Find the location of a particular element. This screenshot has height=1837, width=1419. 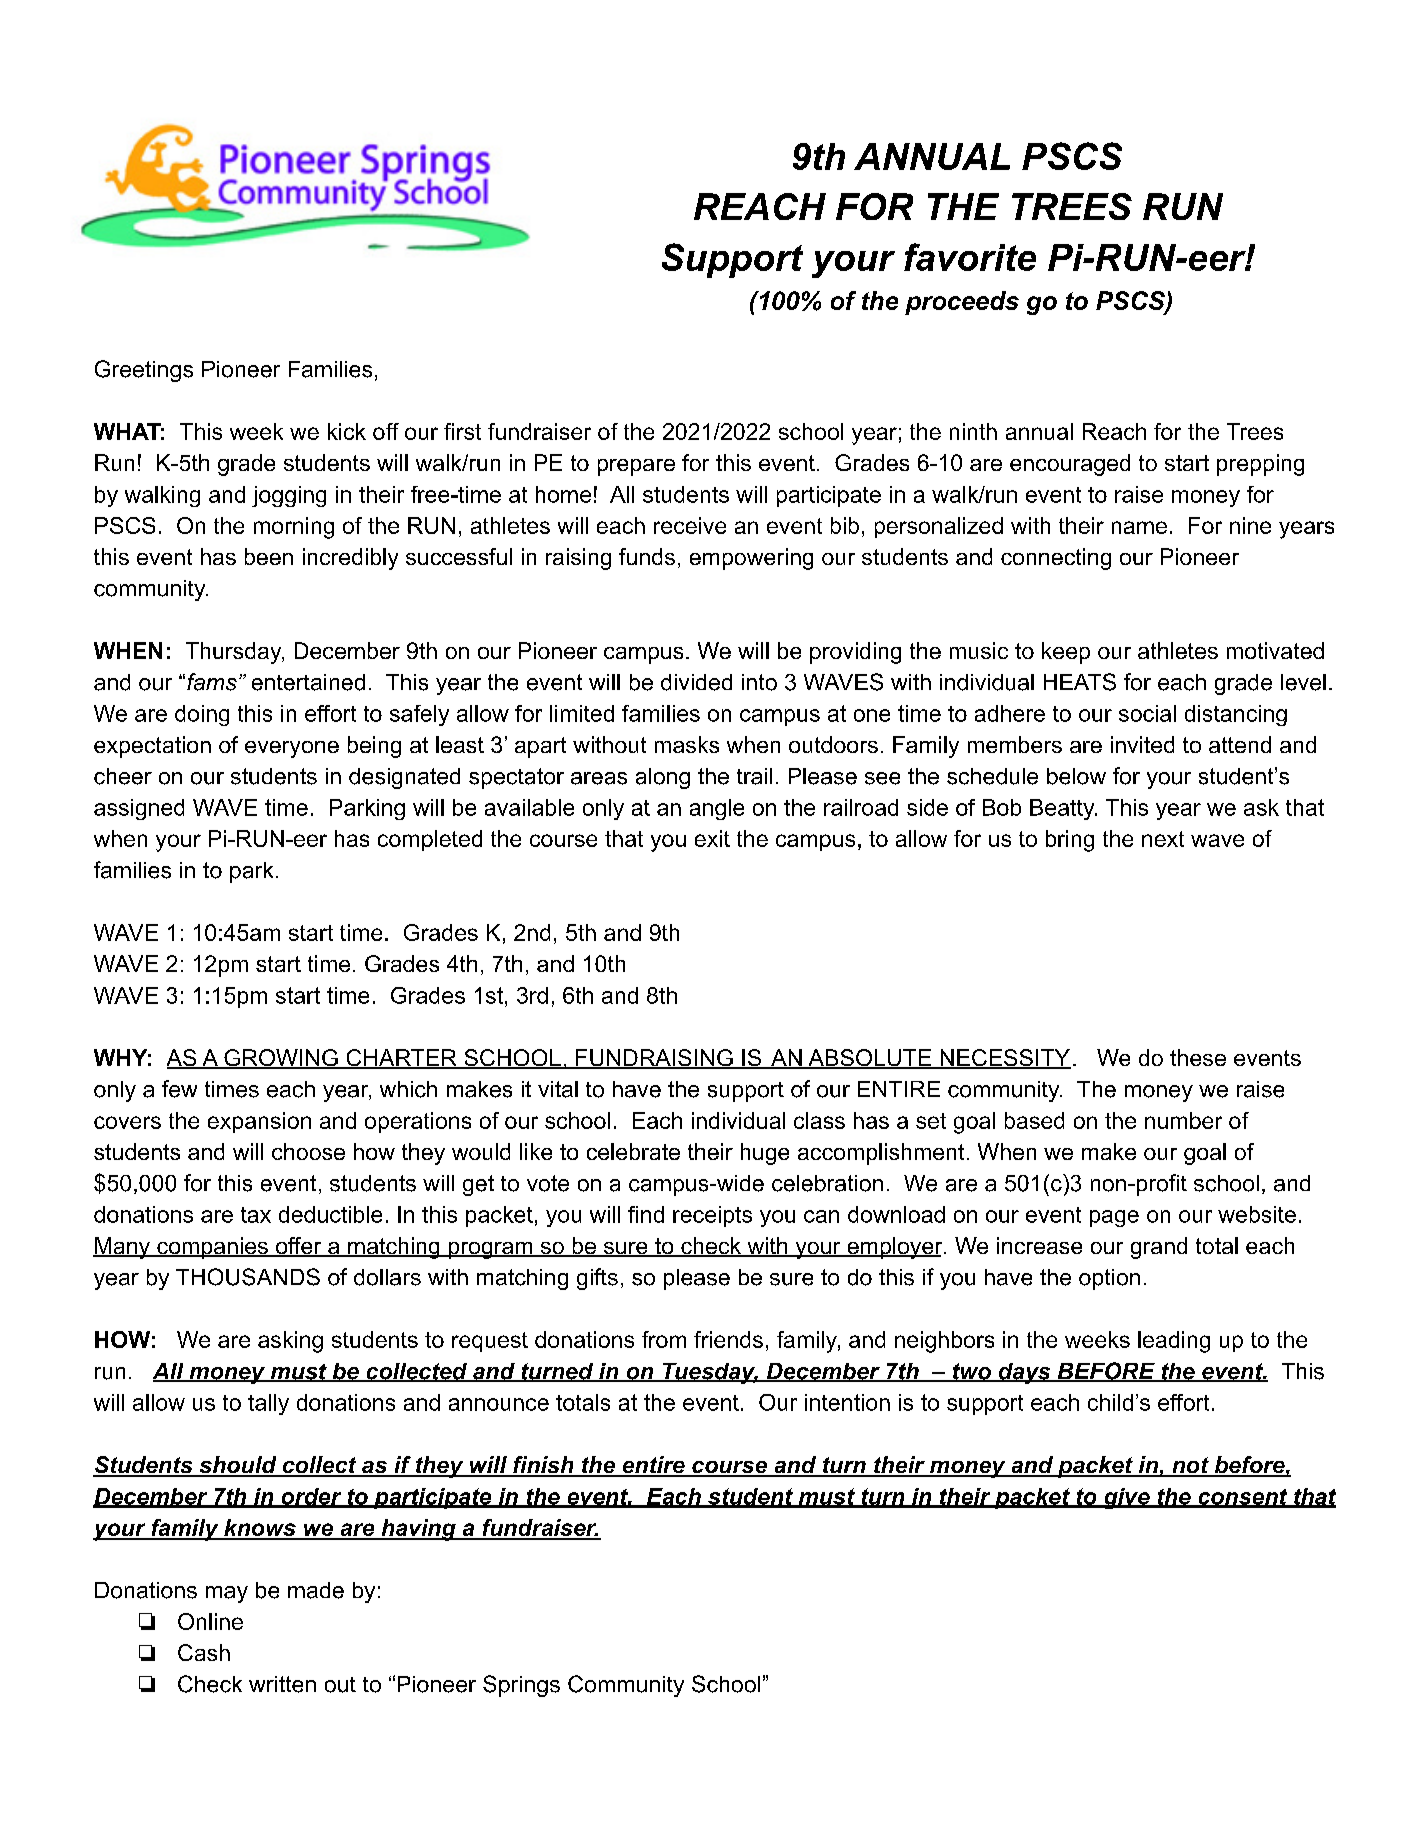

keep is located at coordinates (1066, 653).
